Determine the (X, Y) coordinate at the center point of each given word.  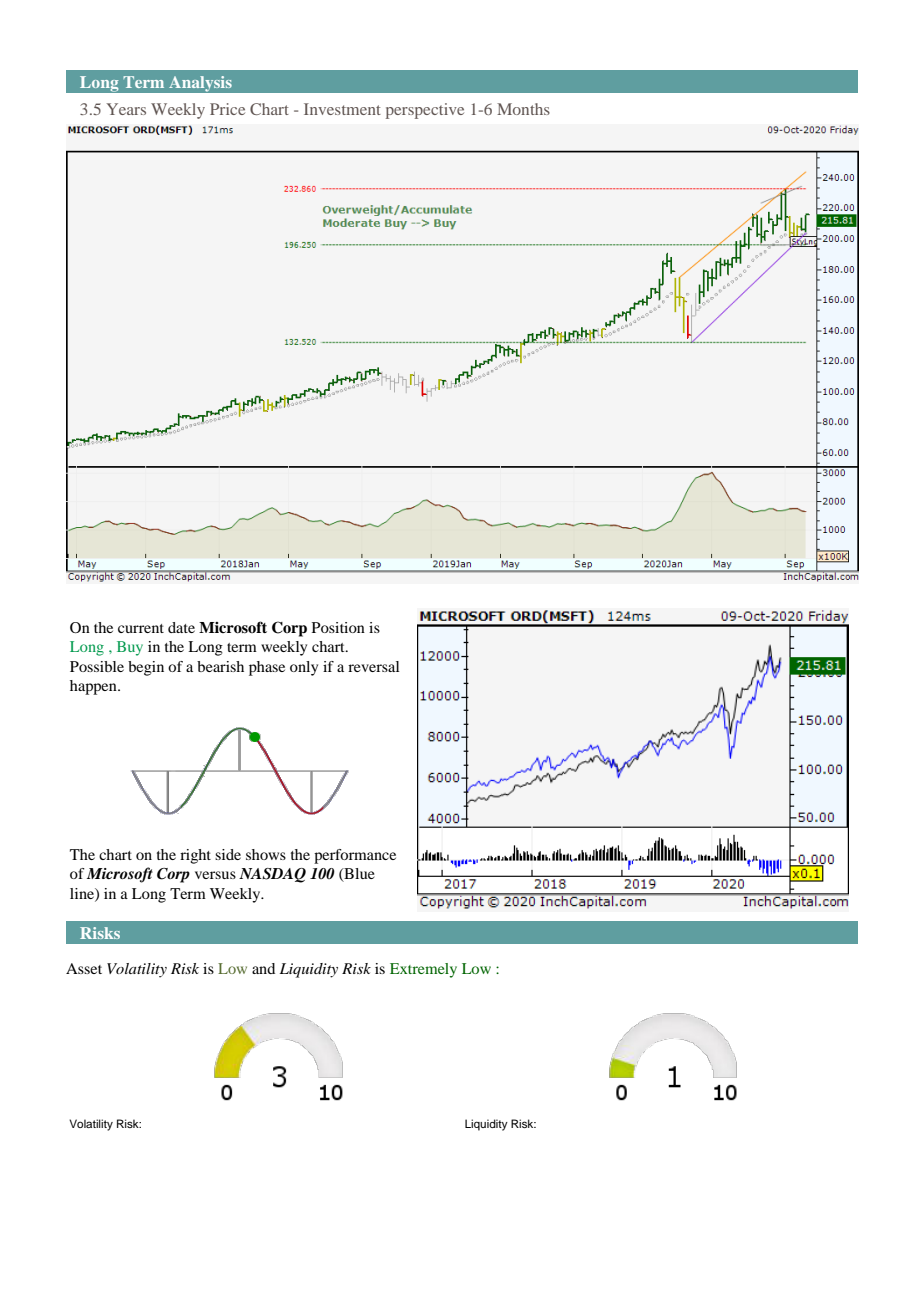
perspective (425, 111)
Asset (84, 968)
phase (267, 668)
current (141, 628)
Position (338, 627)
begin (146, 668)
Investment (342, 109)
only (304, 668)
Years (126, 109)
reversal (373, 666)
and (263, 968)
